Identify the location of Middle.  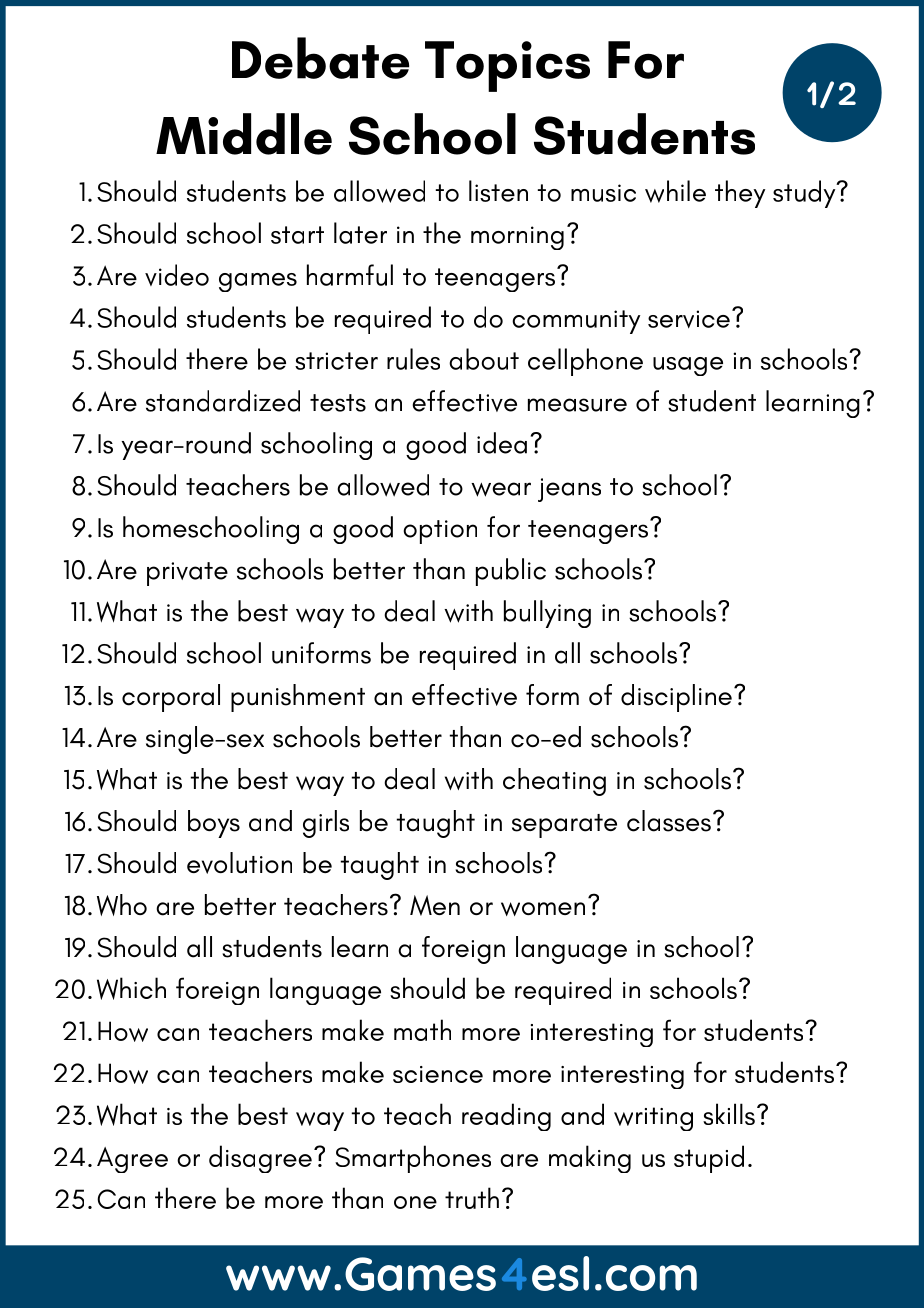
(244, 134).
